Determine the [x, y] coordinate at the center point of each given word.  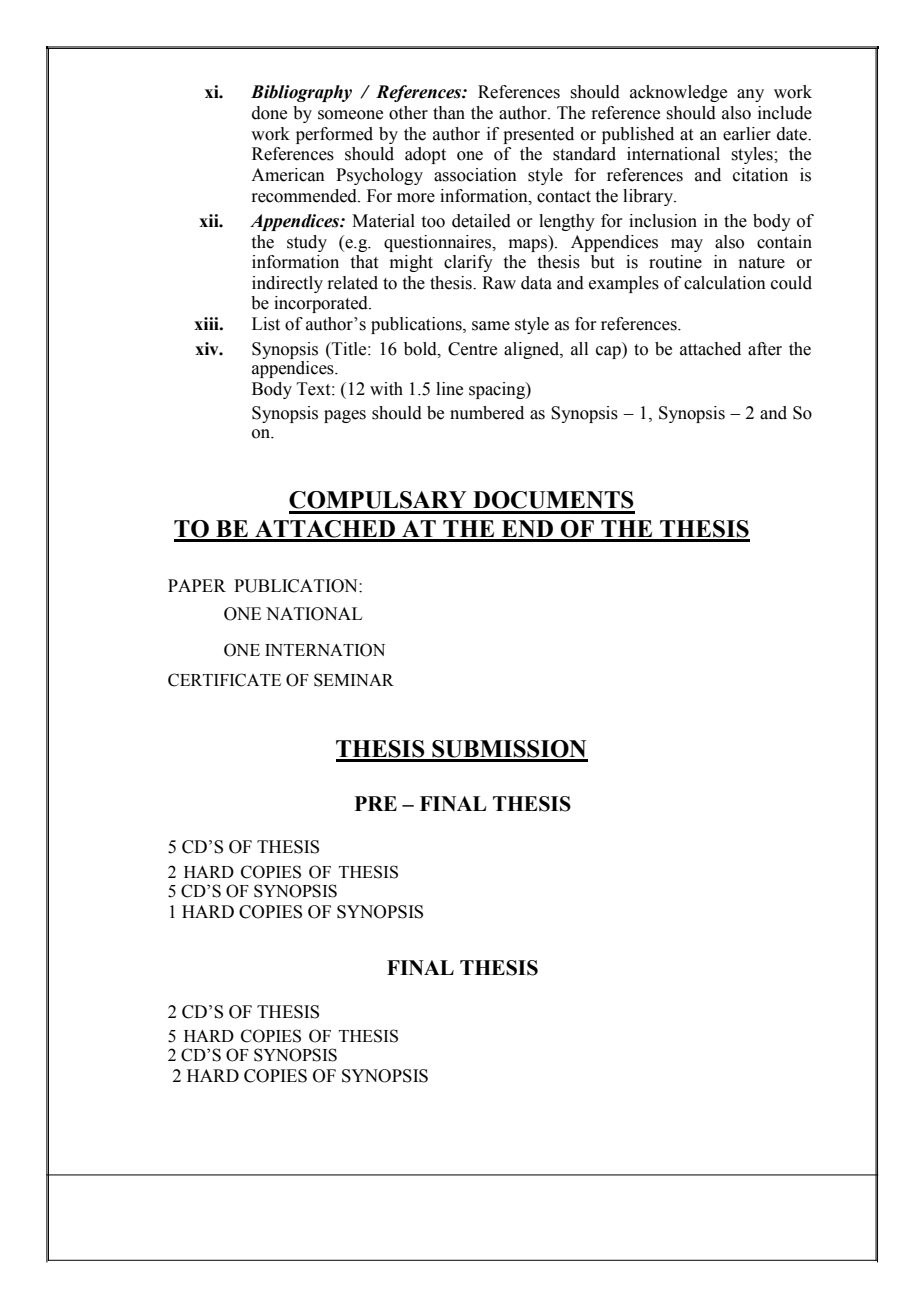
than [449, 113]
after [765, 349]
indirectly [287, 284]
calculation [725, 283]
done [269, 113]
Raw [499, 283]
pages [345, 416]
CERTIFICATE [224, 680]
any [750, 95]
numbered [487, 413]
